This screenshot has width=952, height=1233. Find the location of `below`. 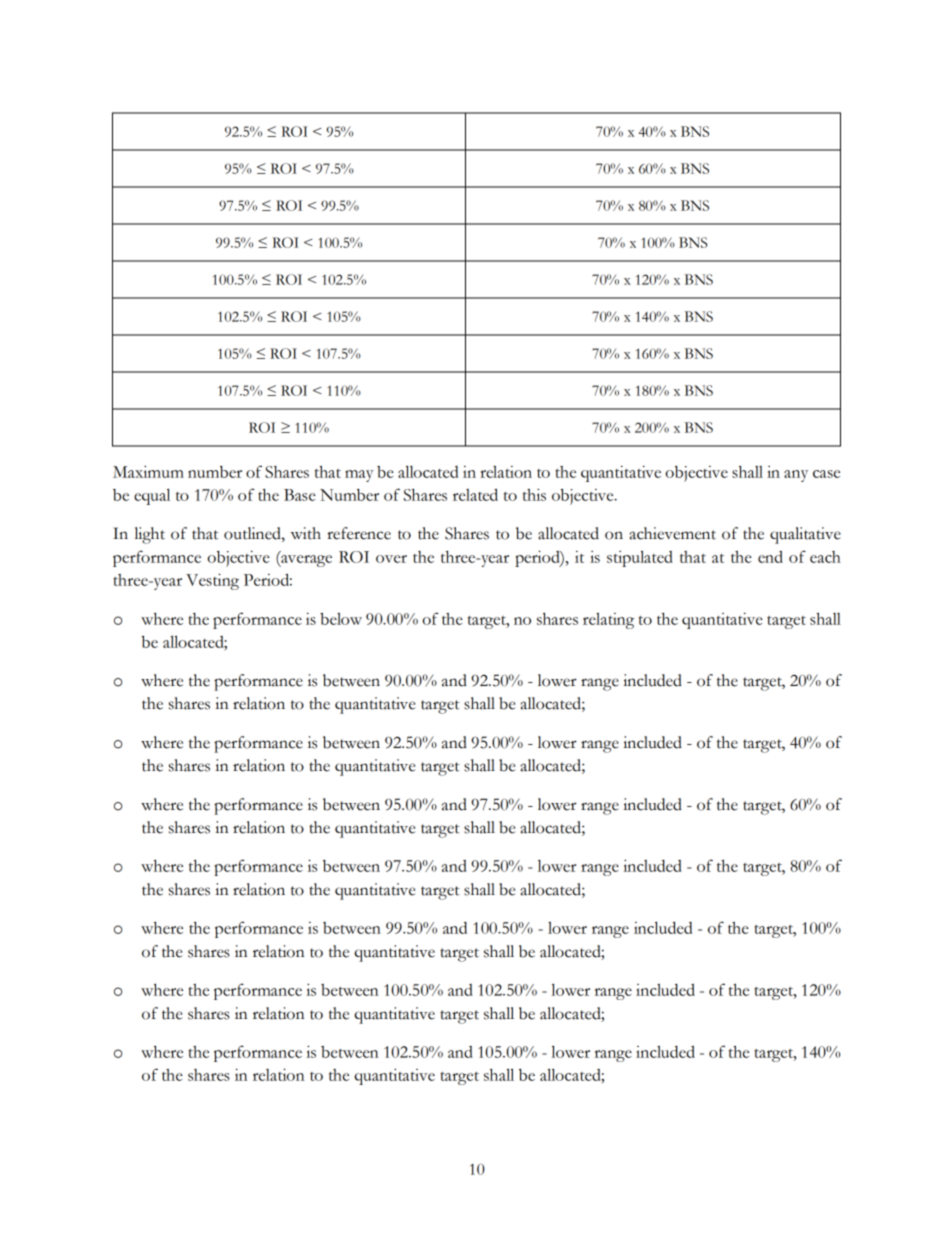

below is located at coordinates (341, 619).
